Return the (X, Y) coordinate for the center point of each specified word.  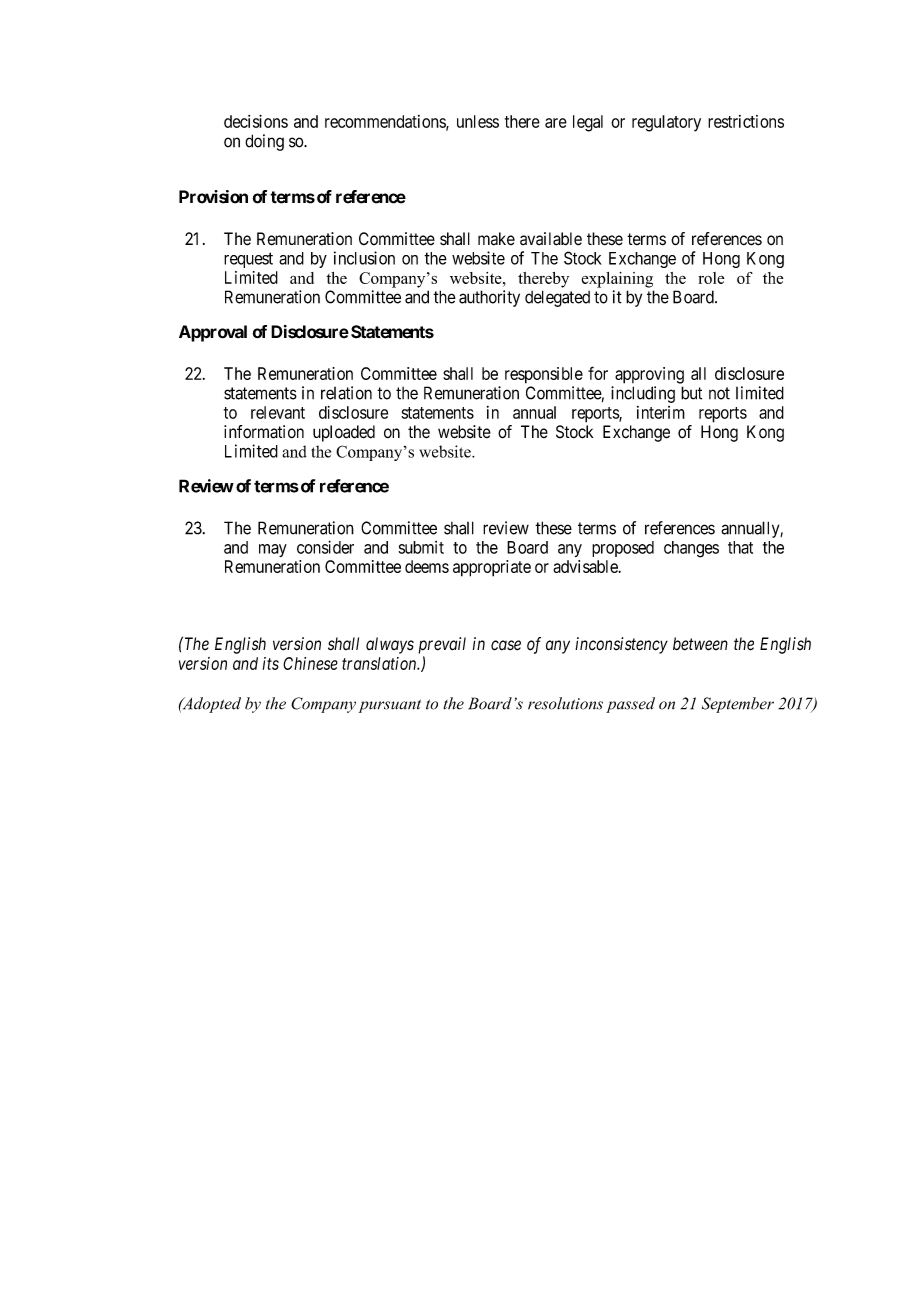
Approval (213, 333)
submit (421, 547)
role (711, 278)
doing (264, 142)
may (273, 550)
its (271, 663)
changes (691, 549)
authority (489, 298)
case (506, 645)
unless (478, 121)
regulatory (666, 123)
